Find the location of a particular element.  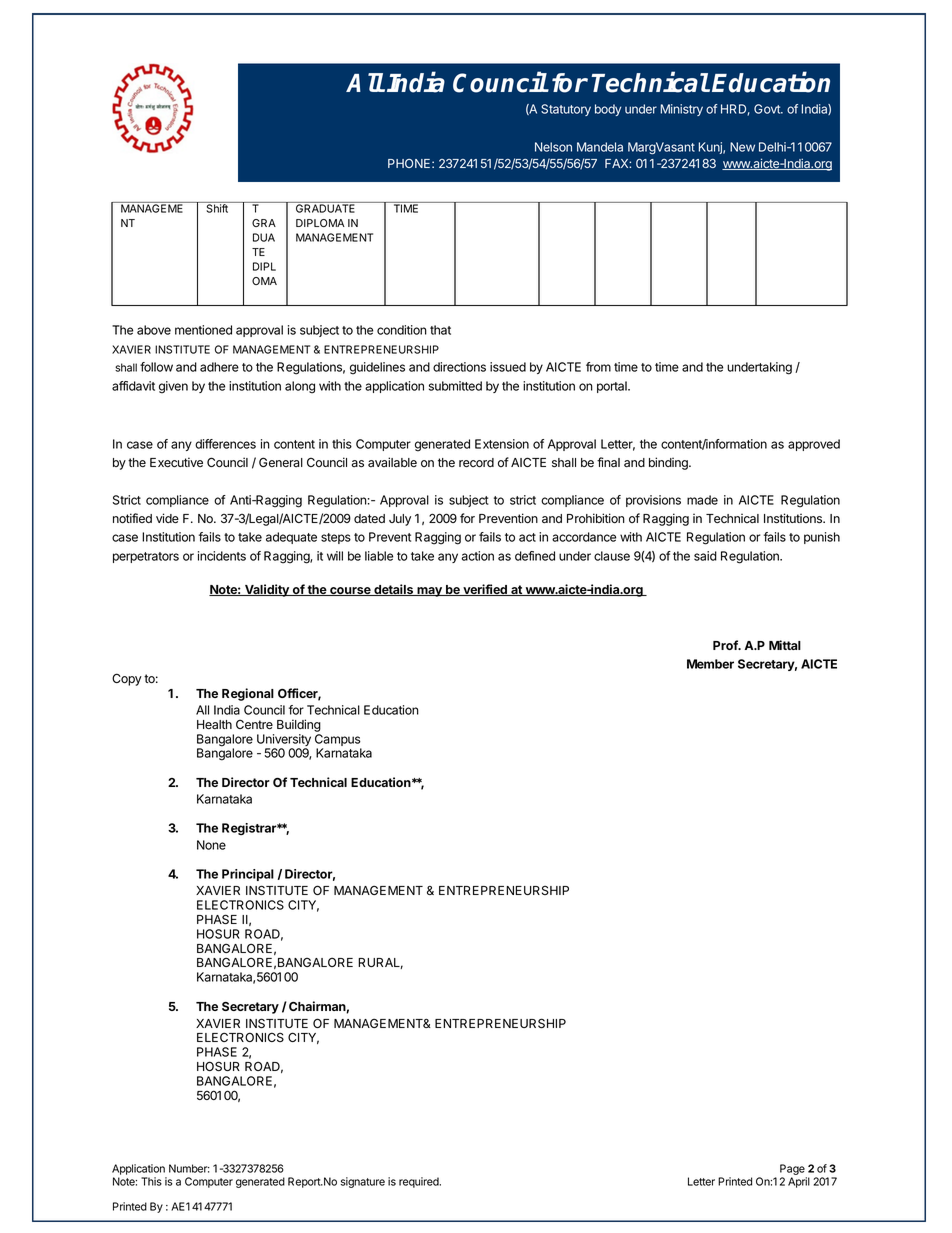

New is located at coordinates (742, 147).
